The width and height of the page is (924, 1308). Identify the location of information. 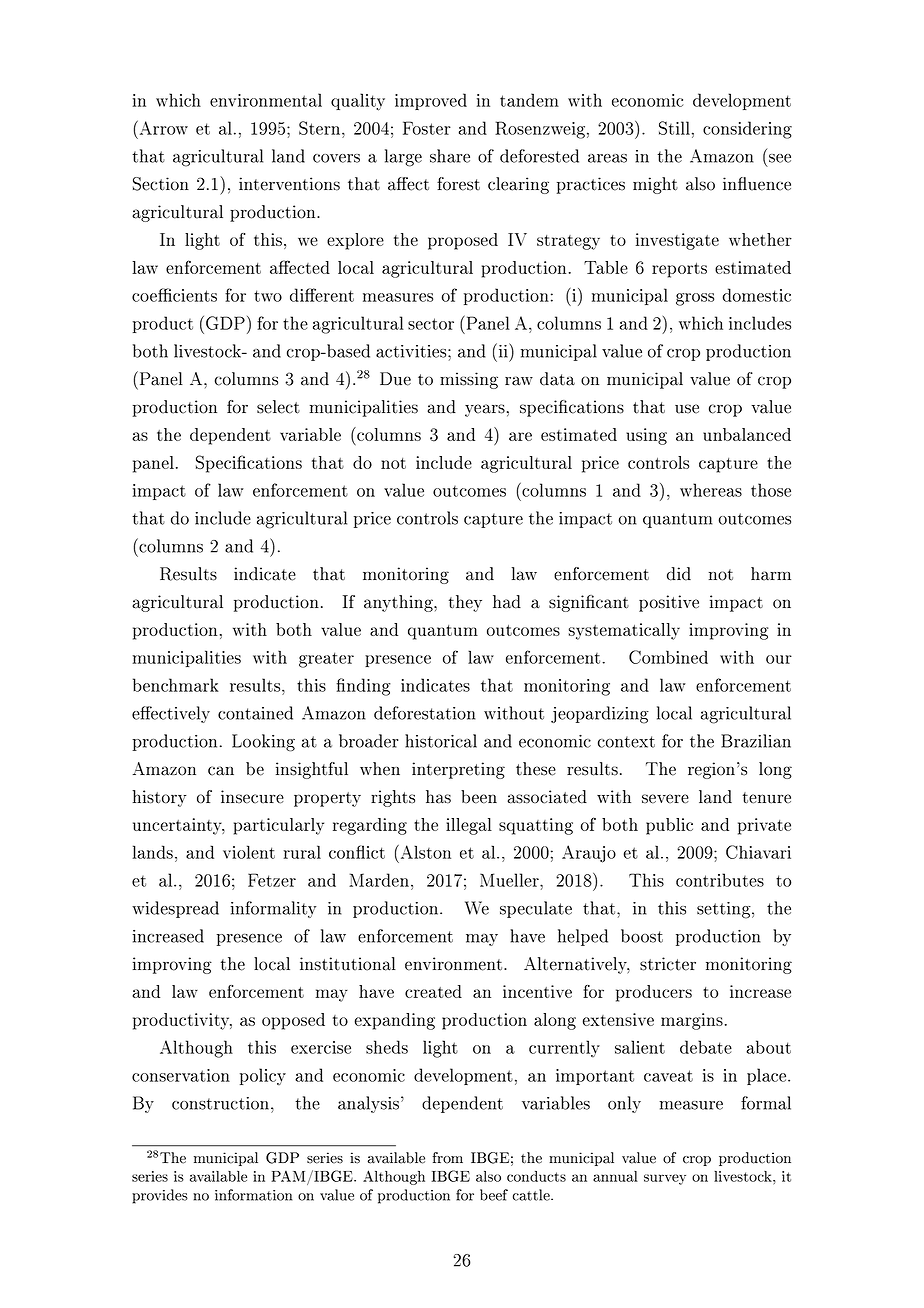
(253, 1195).
